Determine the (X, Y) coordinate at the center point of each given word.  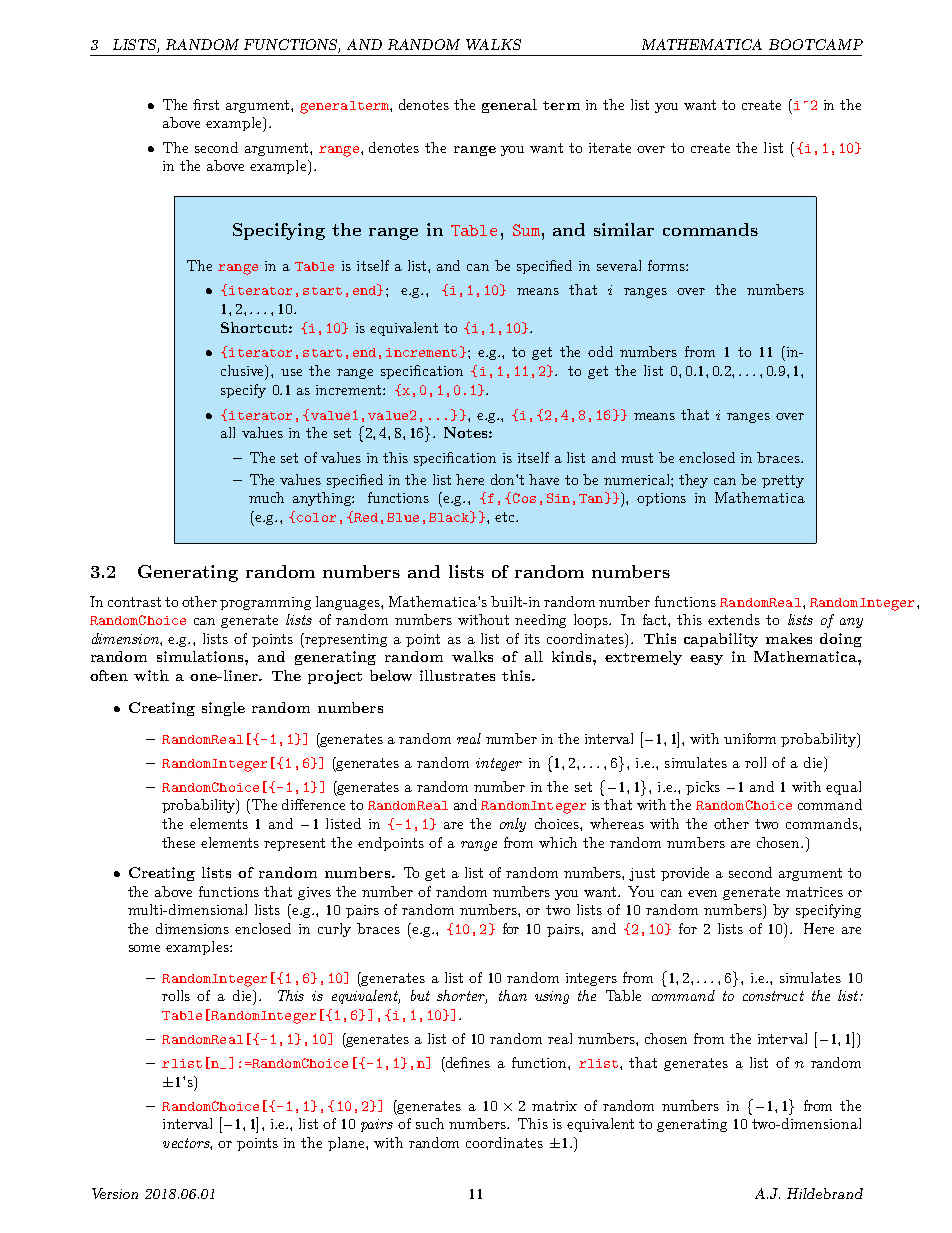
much (266, 497)
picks (703, 788)
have (544, 479)
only (513, 825)
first (206, 104)
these (178, 842)
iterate (610, 148)
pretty (783, 481)
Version (115, 1193)
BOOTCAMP (816, 44)
